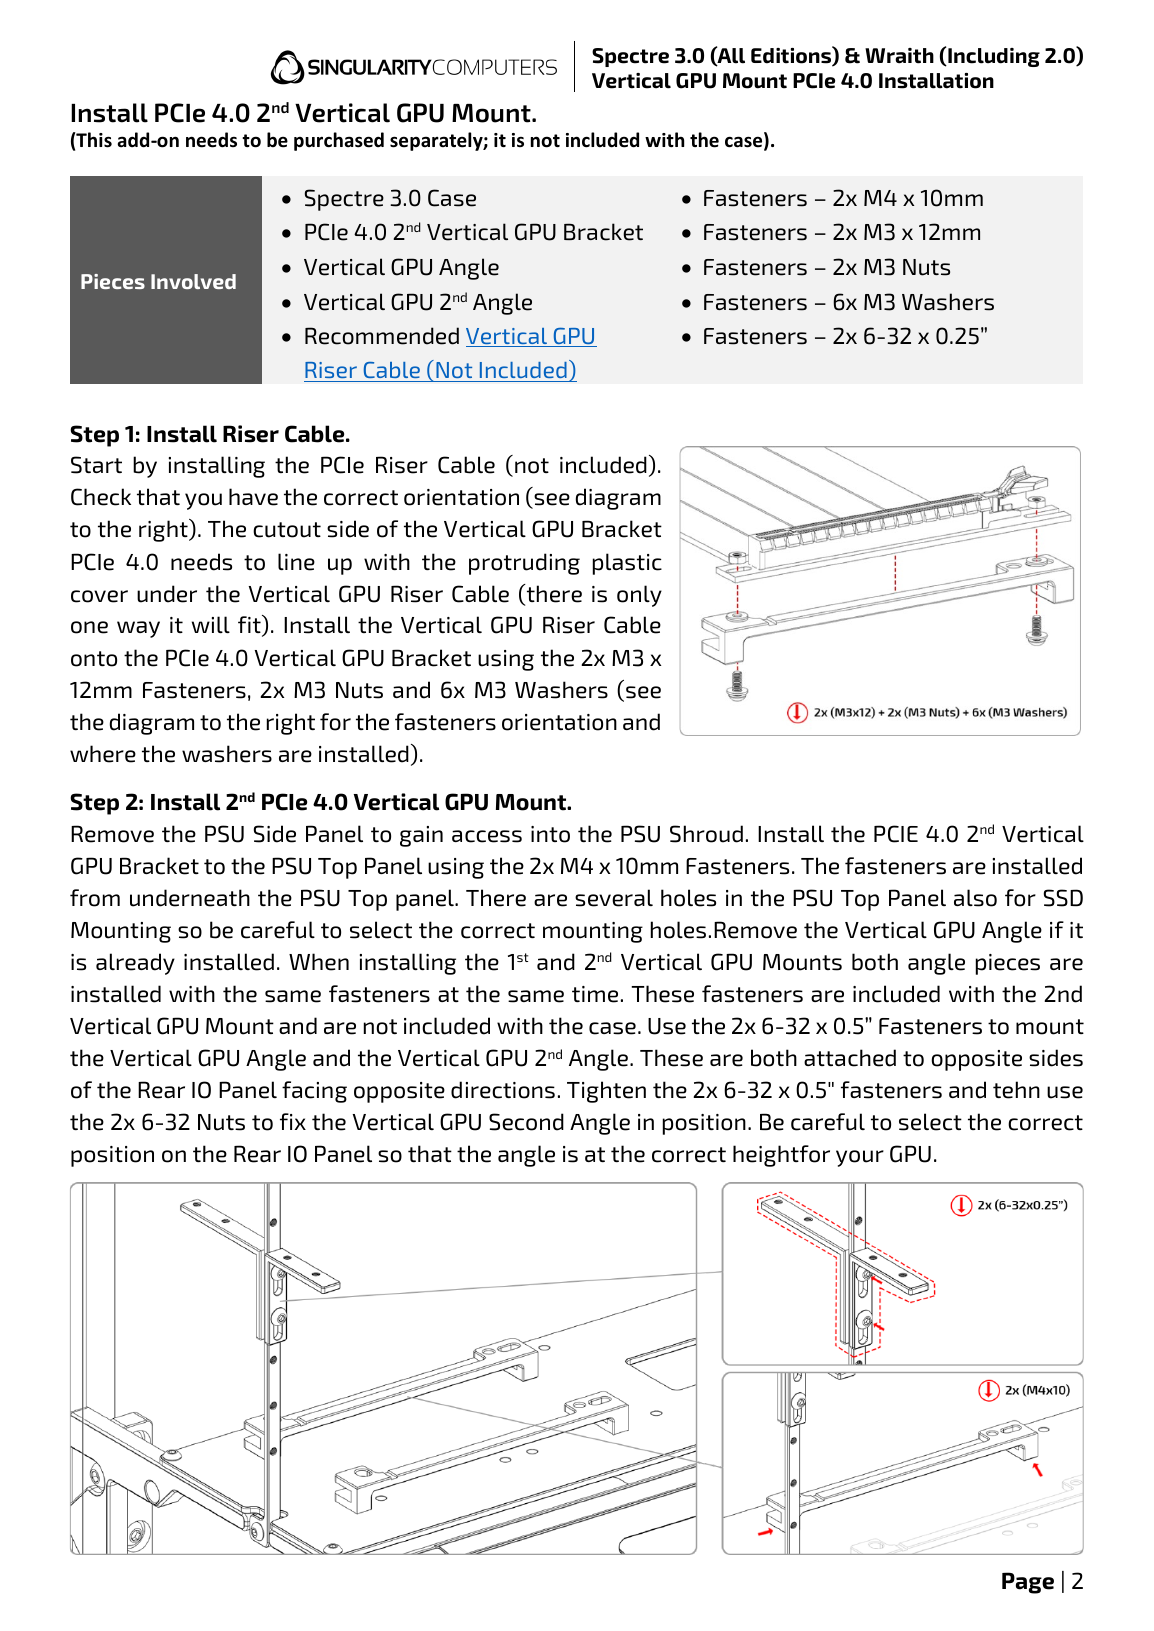 This page has height=1631, width=1154. Describe the element at coordinates (606, 1092) in the page. I see `Tighten` at that location.
